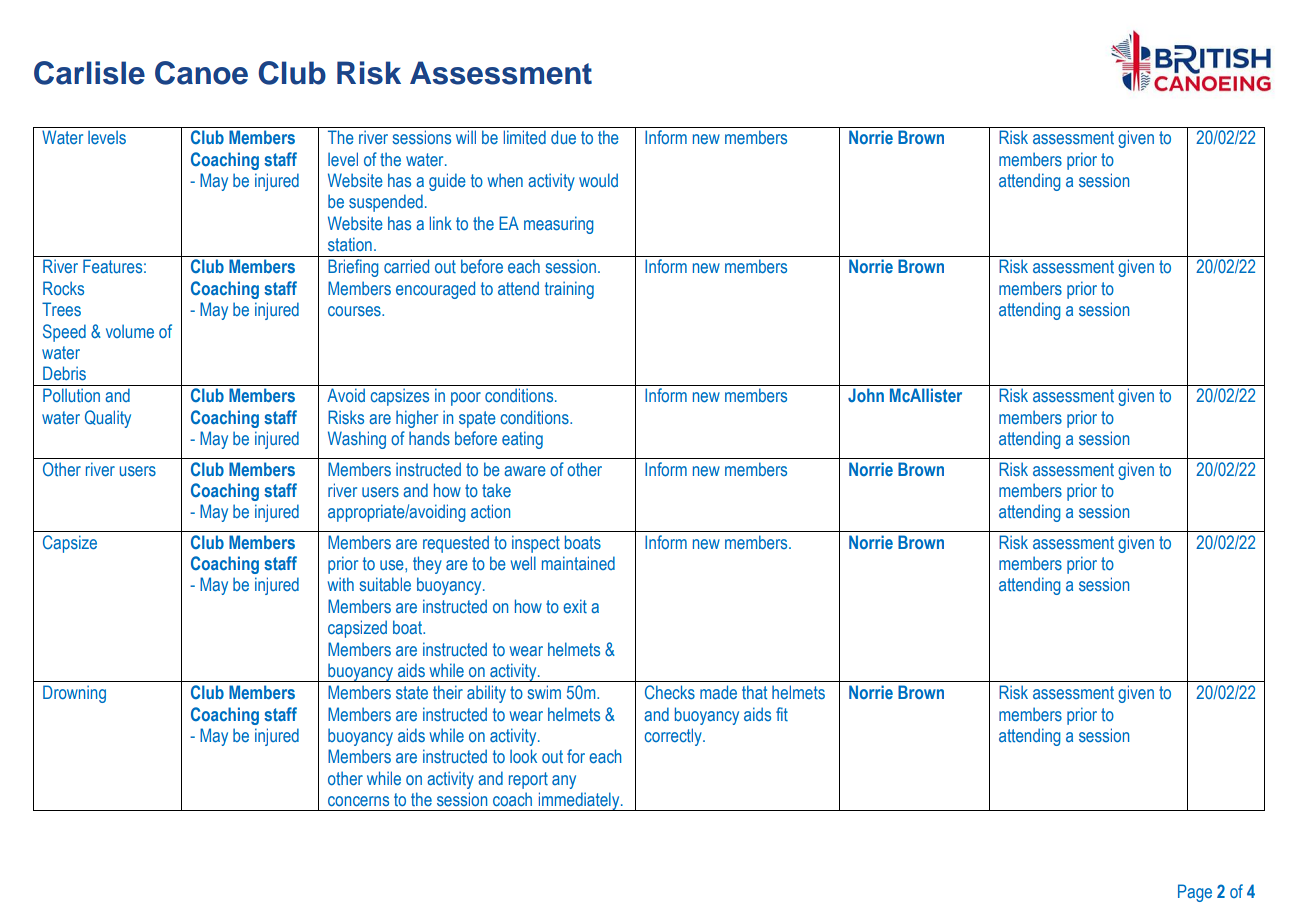 This page has height=924, width=1308. I want to click on would, so click(598, 180).
